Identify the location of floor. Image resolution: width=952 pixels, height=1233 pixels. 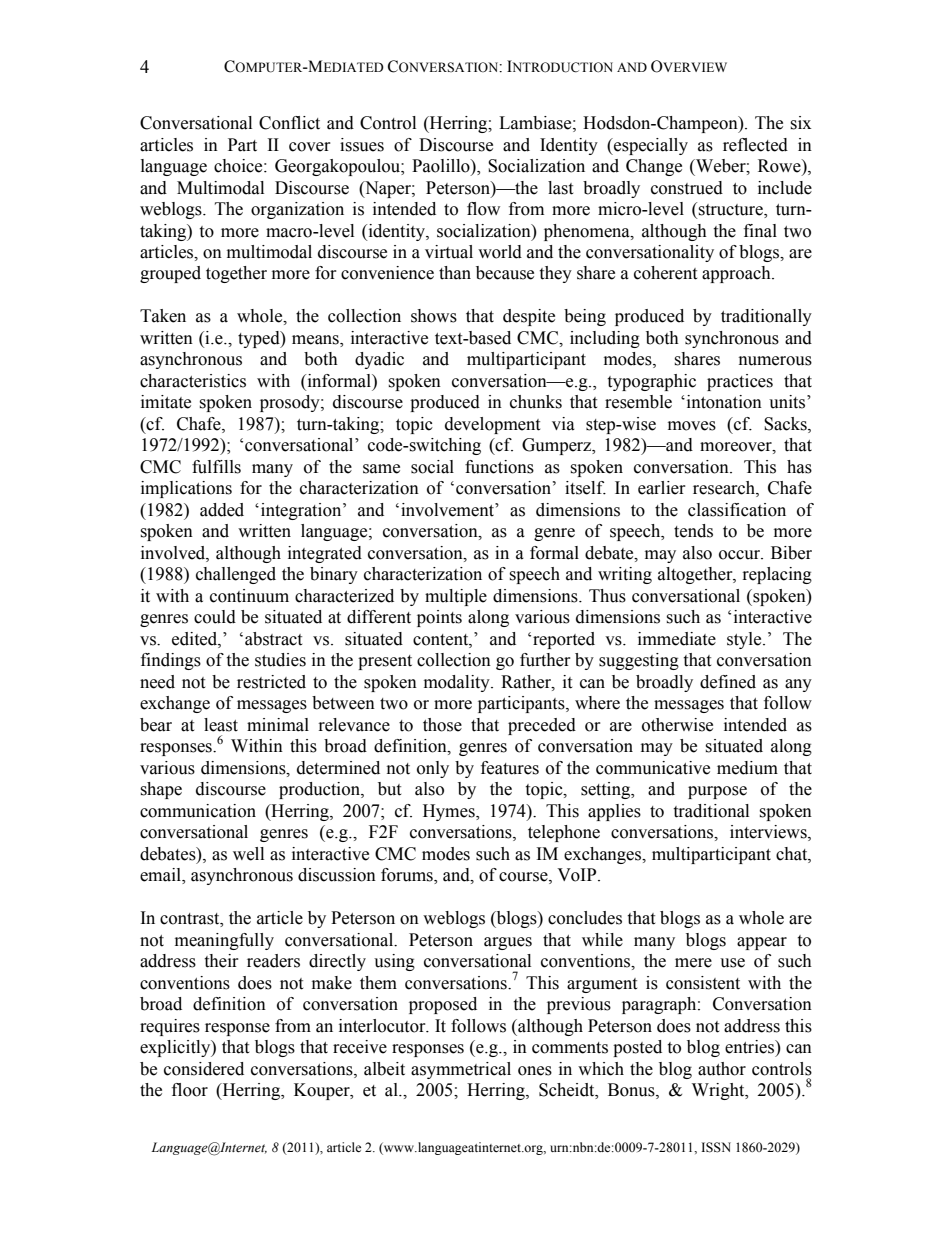
(190, 1090).
